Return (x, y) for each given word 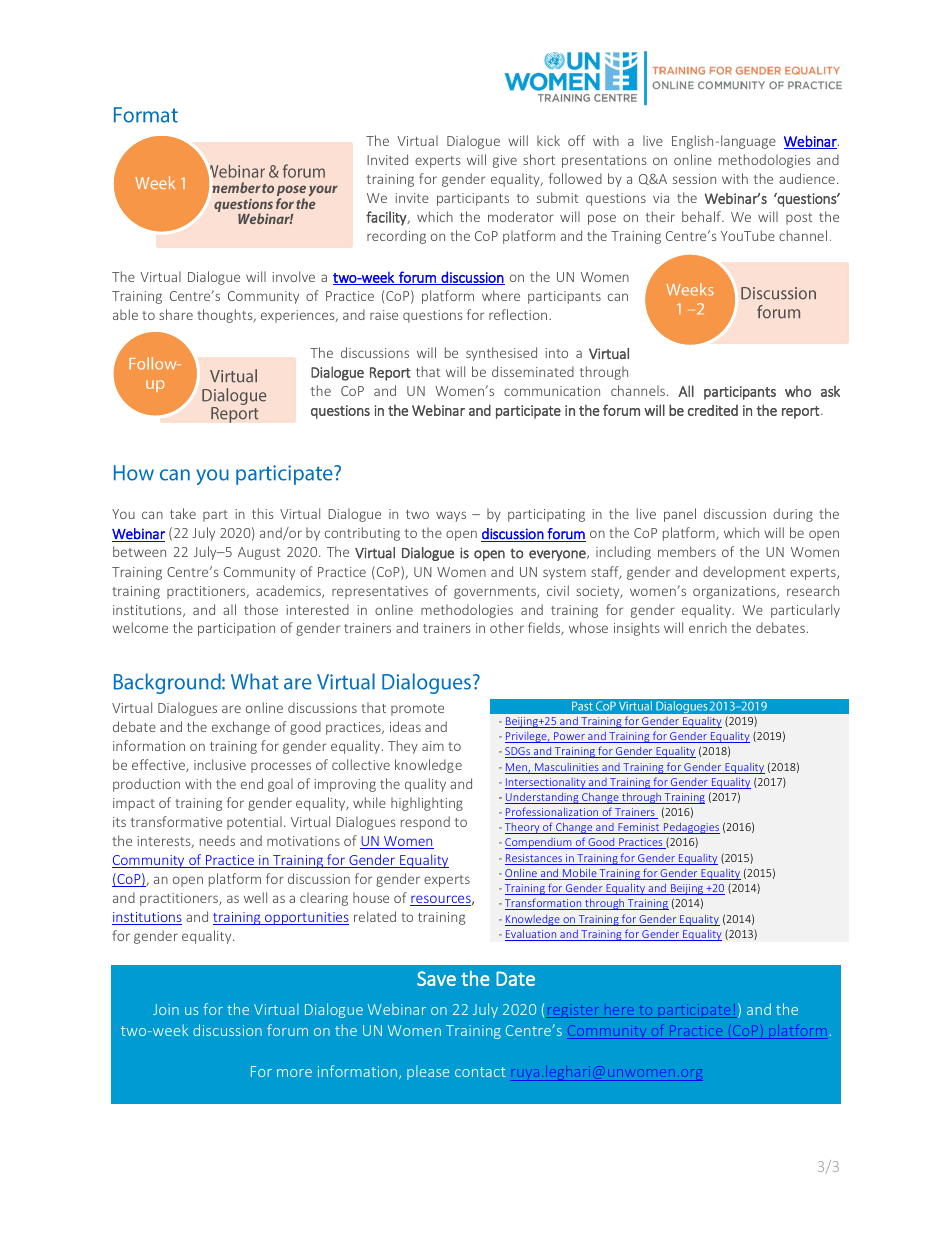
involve (293, 276)
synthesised (501, 354)
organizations (735, 592)
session (694, 179)
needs (217, 840)
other (507, 627)
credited (713, 410)
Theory (523, 828)
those (261, 609)
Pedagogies (691, 828)
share (176, 314)
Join (166, 1009)
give (505, 161)
